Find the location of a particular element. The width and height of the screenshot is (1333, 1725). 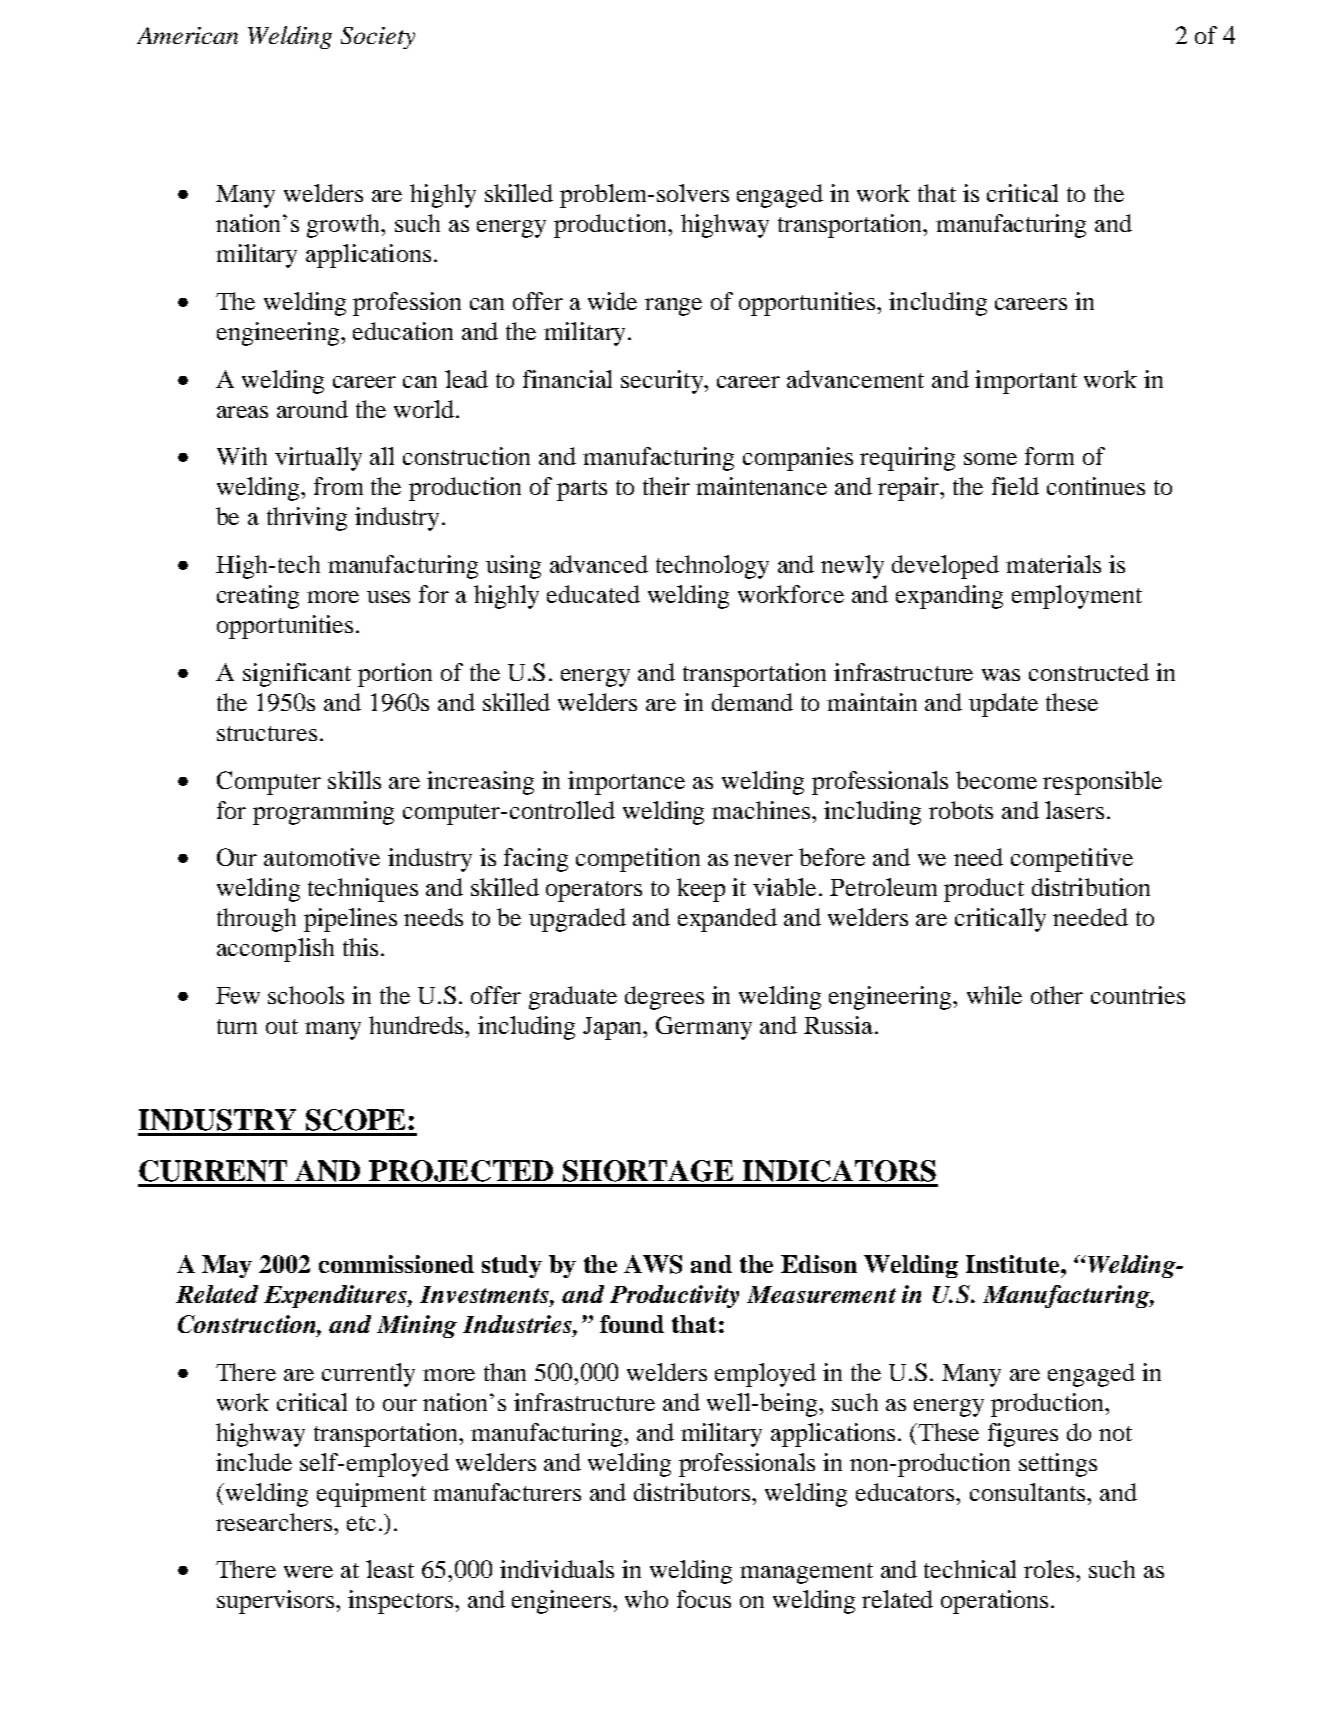

Society is located at coordinates (378, 38).
